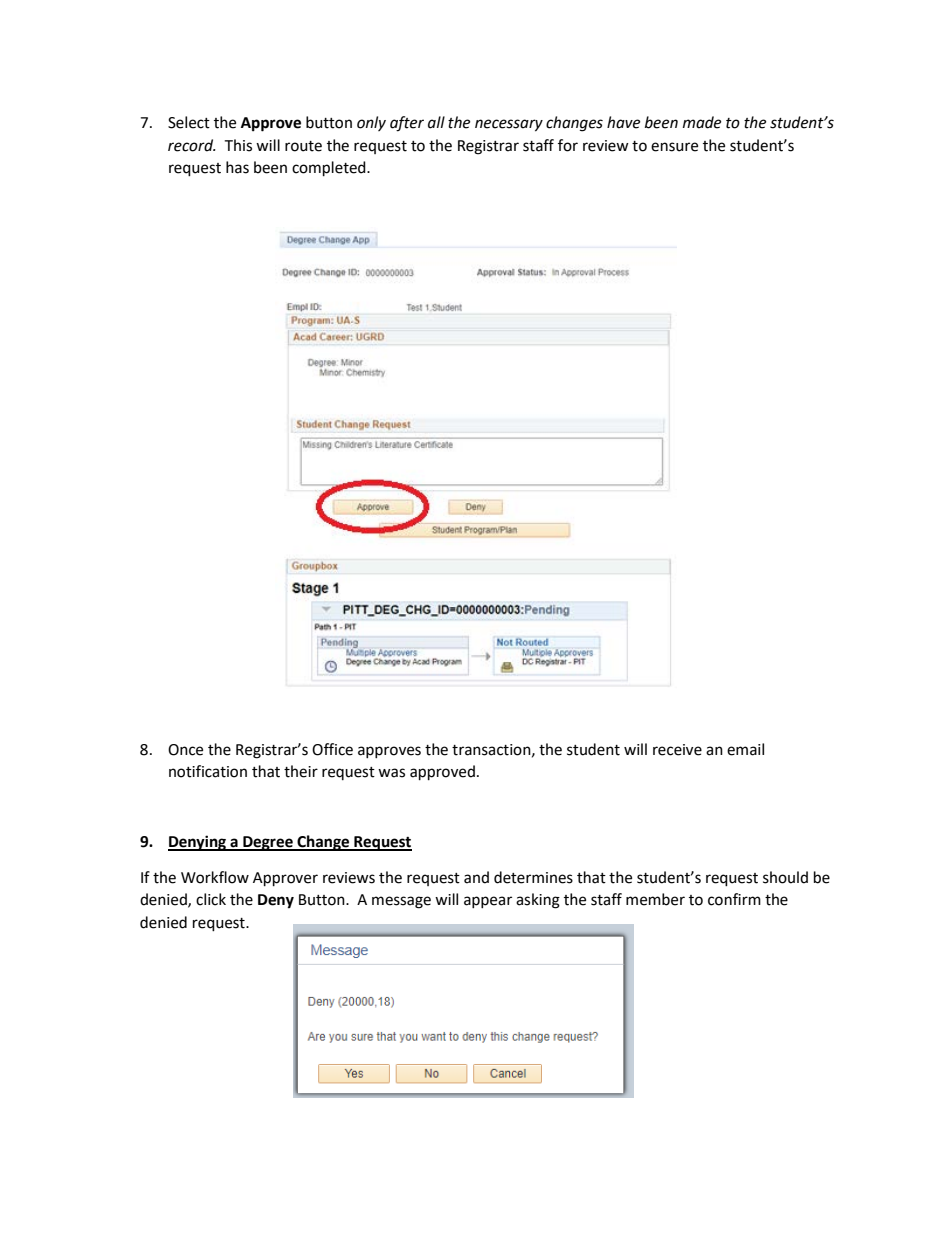 The height and width of the screenshot is (1233, 952). What do you see at coordinates (238, 145) in the screenshot?
I see `This` at bounding box center [238, 145].
